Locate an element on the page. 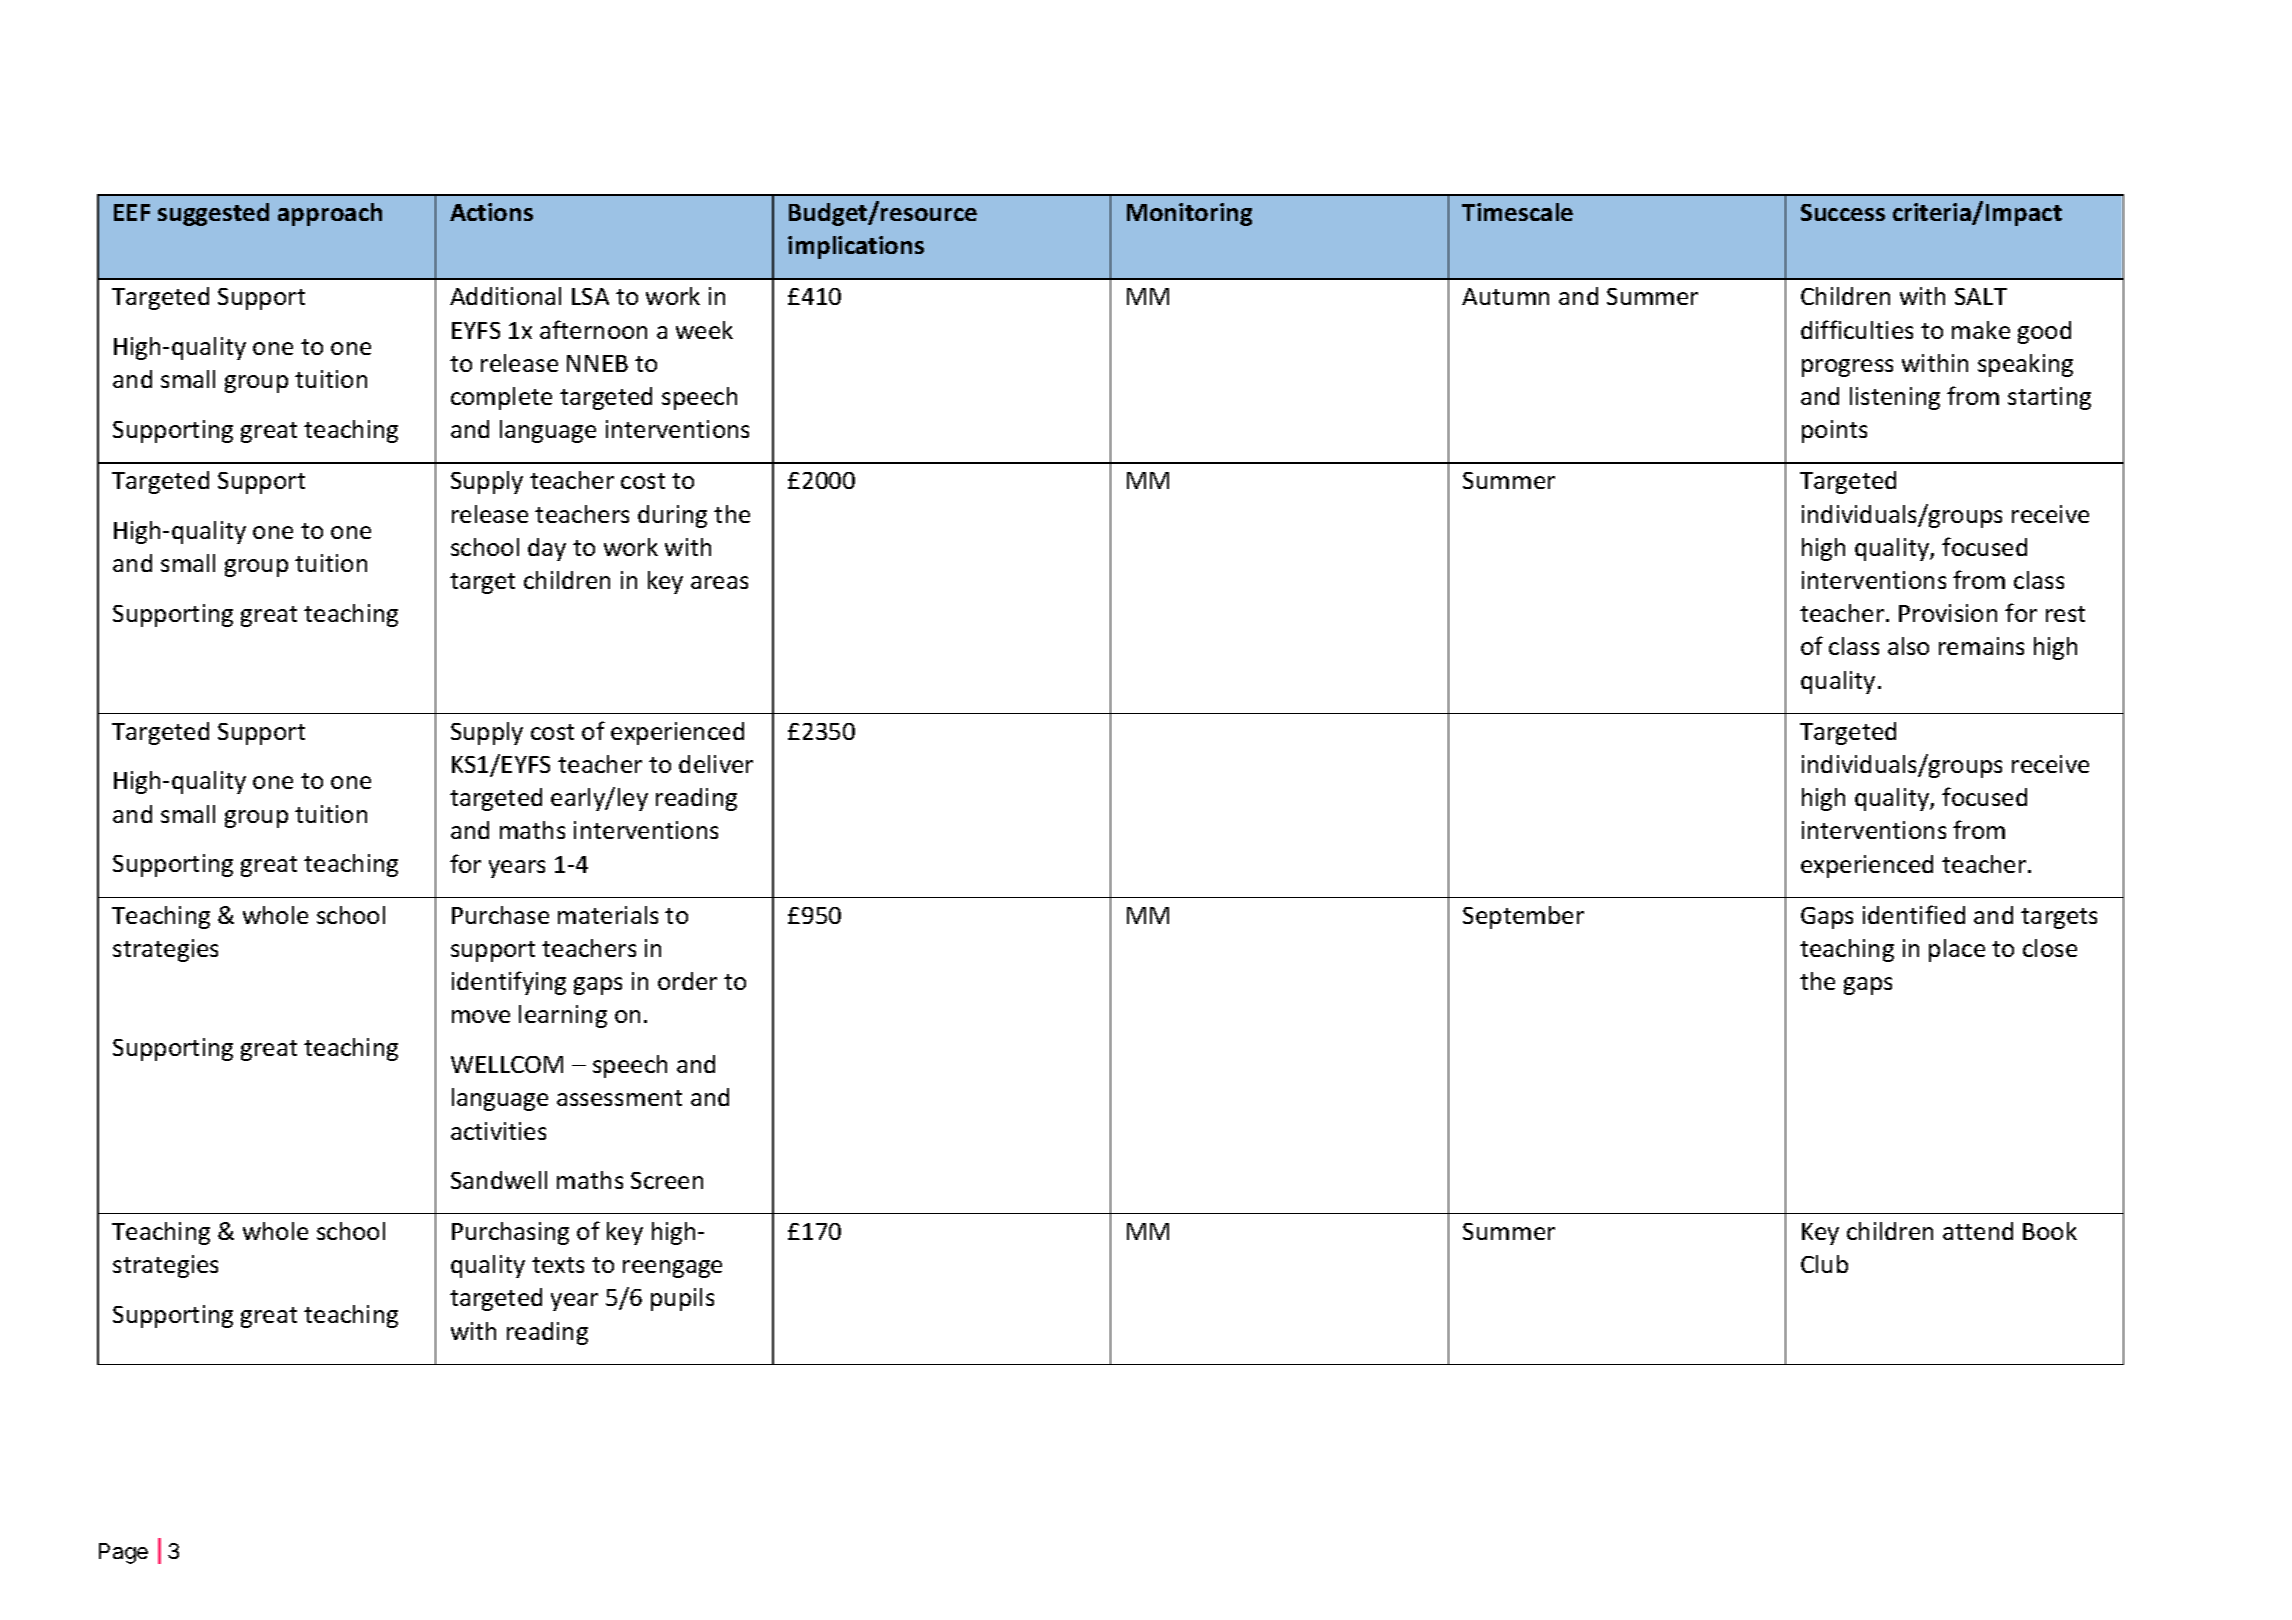 Image resolution: width=2292 pixels, height=1620 pixels. place is located at coordinates (1957, 950).
